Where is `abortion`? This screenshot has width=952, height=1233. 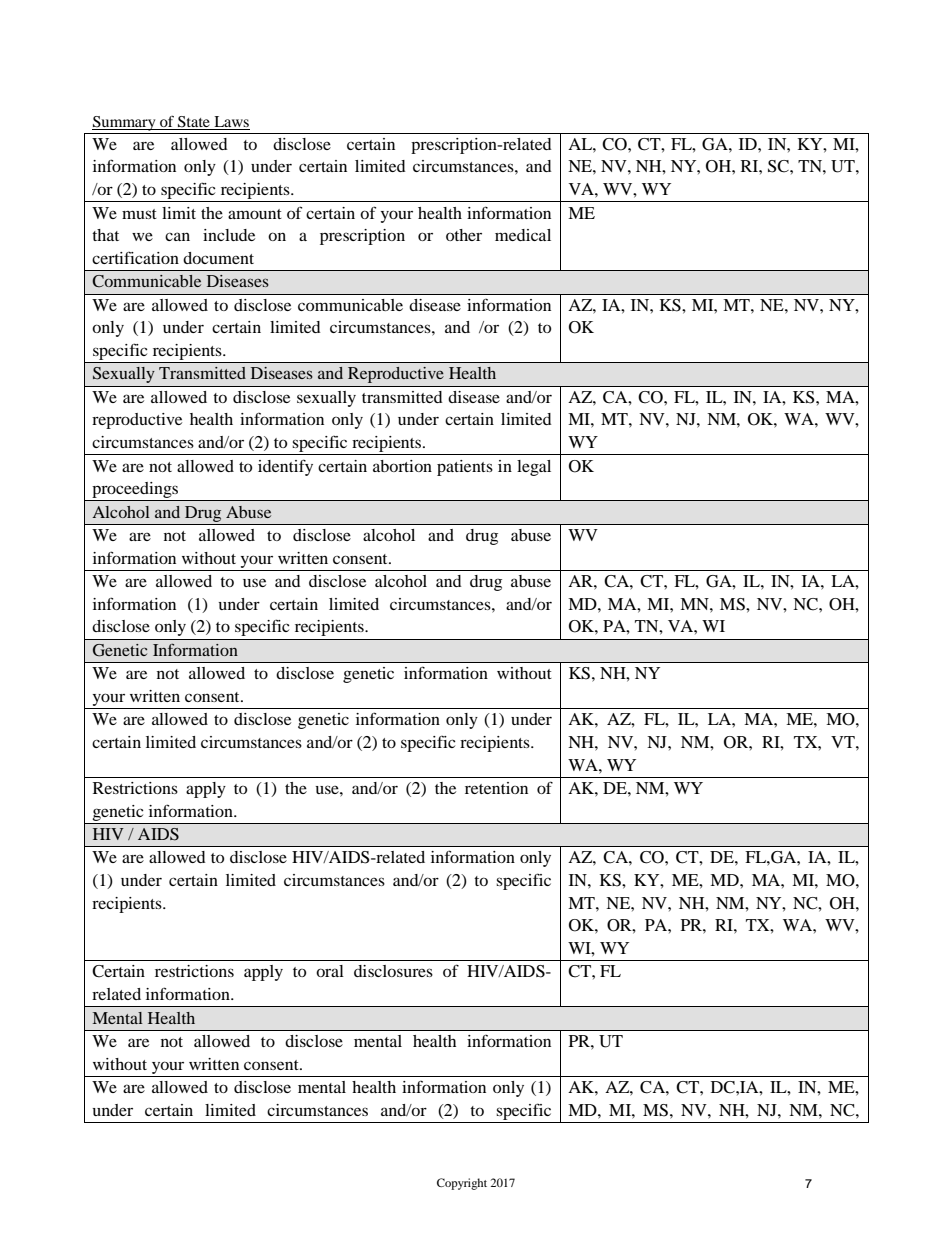
abortion is located at coordinates (402, 466).
